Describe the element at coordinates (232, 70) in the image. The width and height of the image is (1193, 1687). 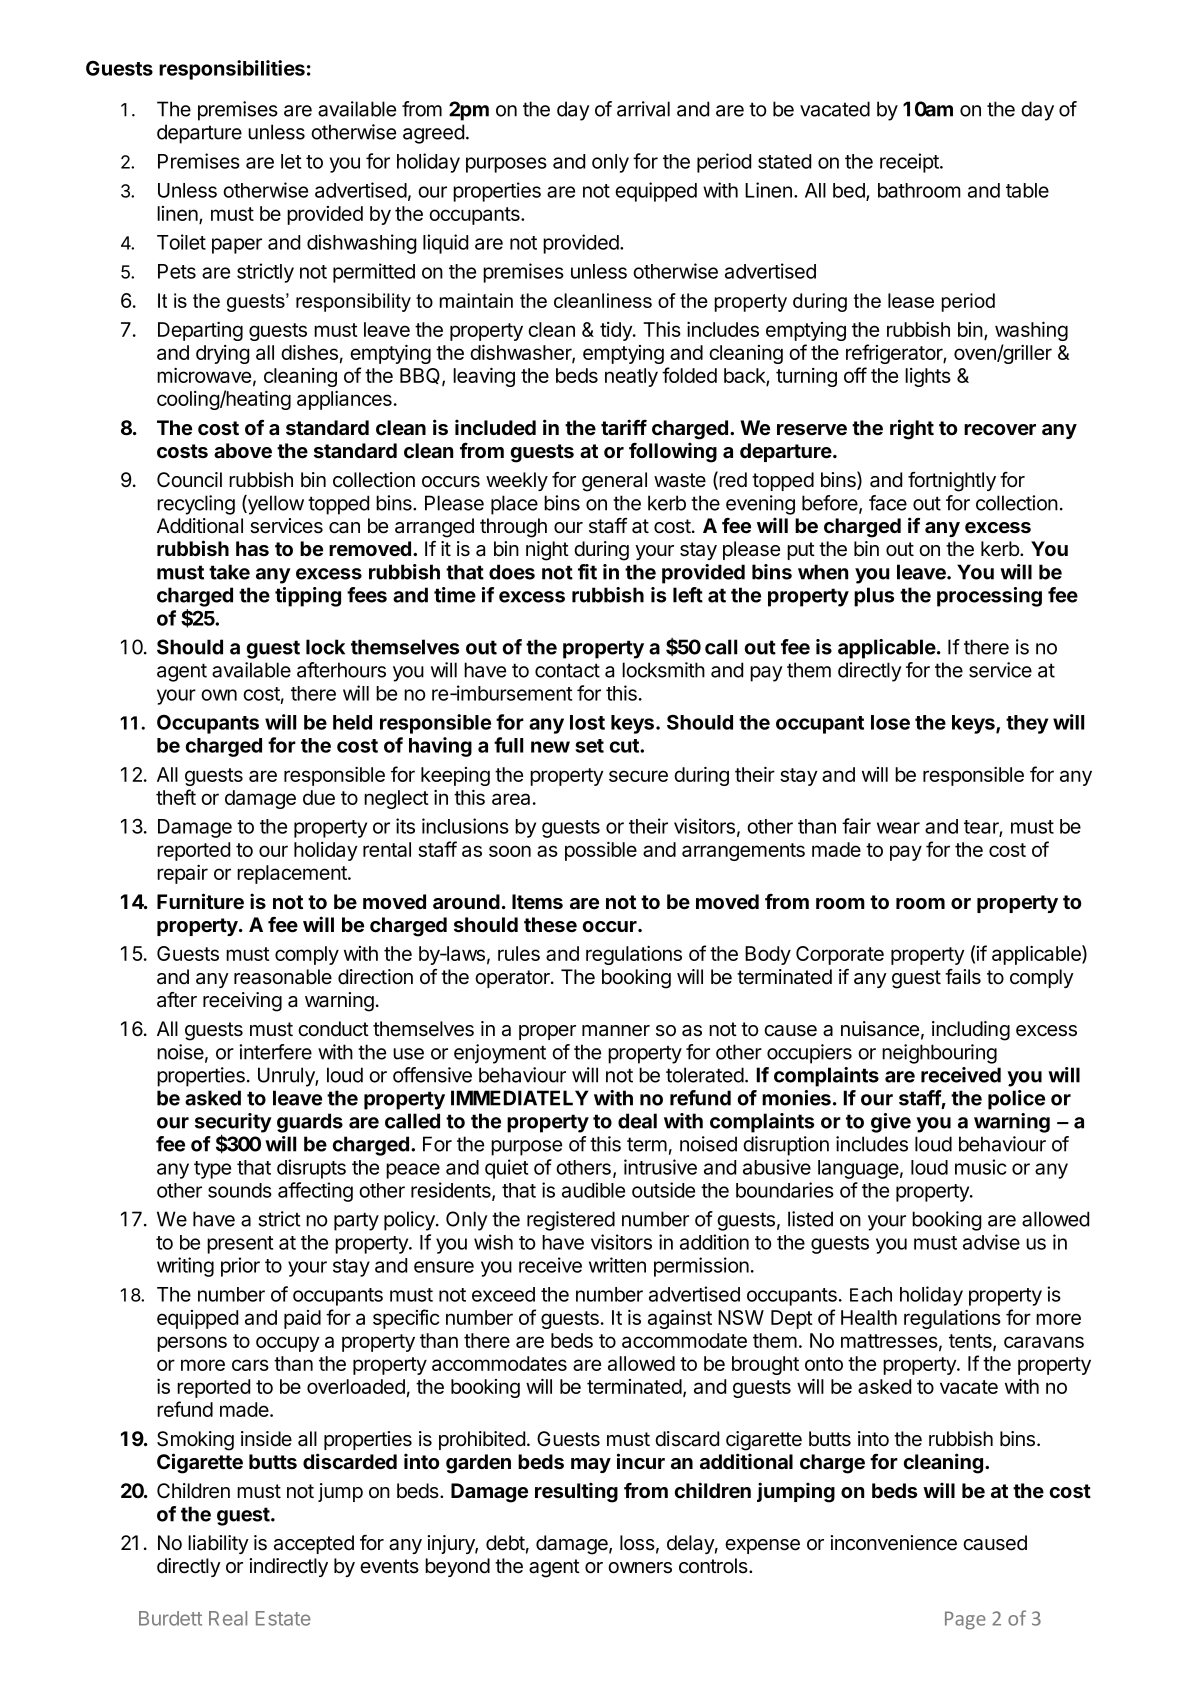
I see `responsibilities` at that location.
